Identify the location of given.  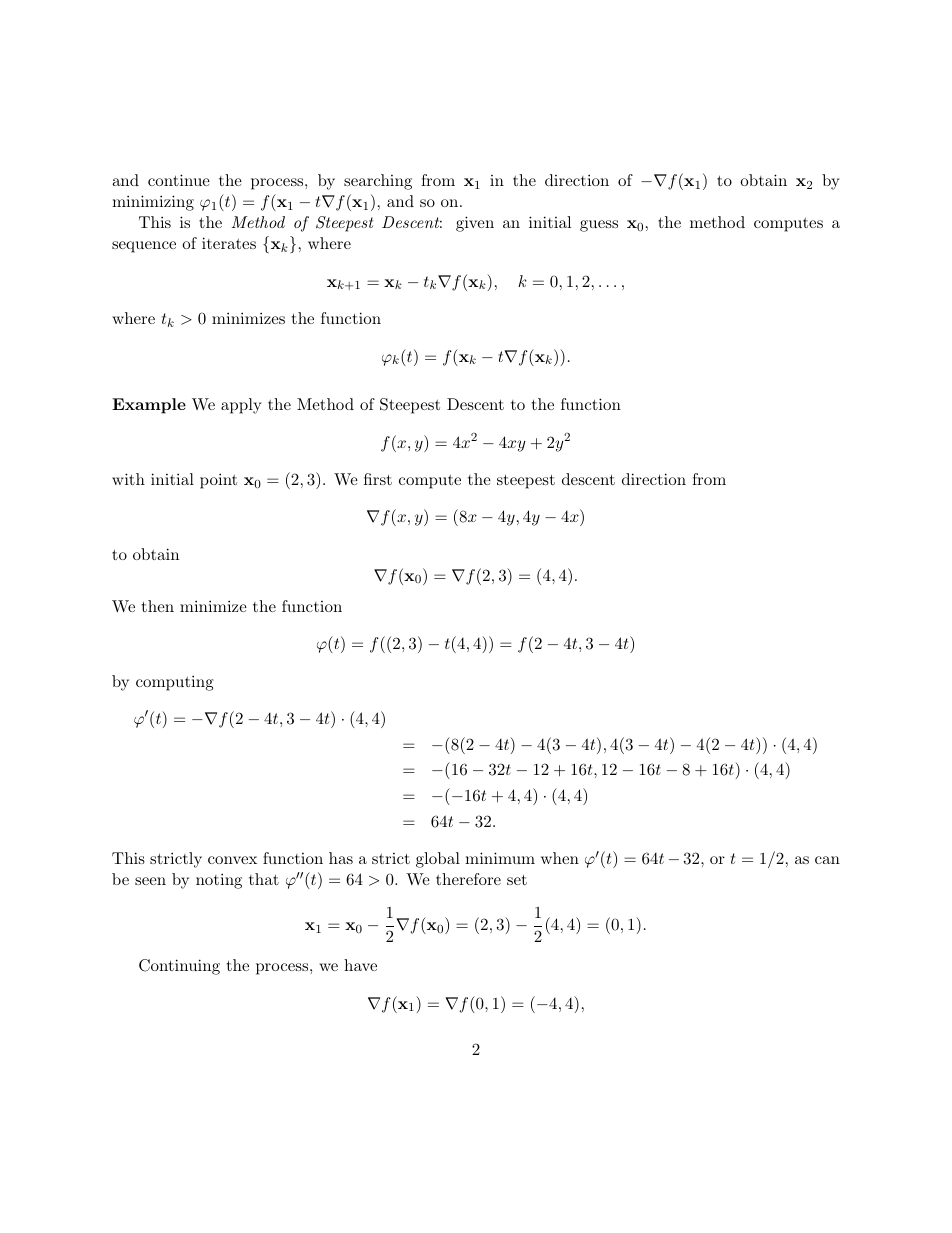
(475, 224).
